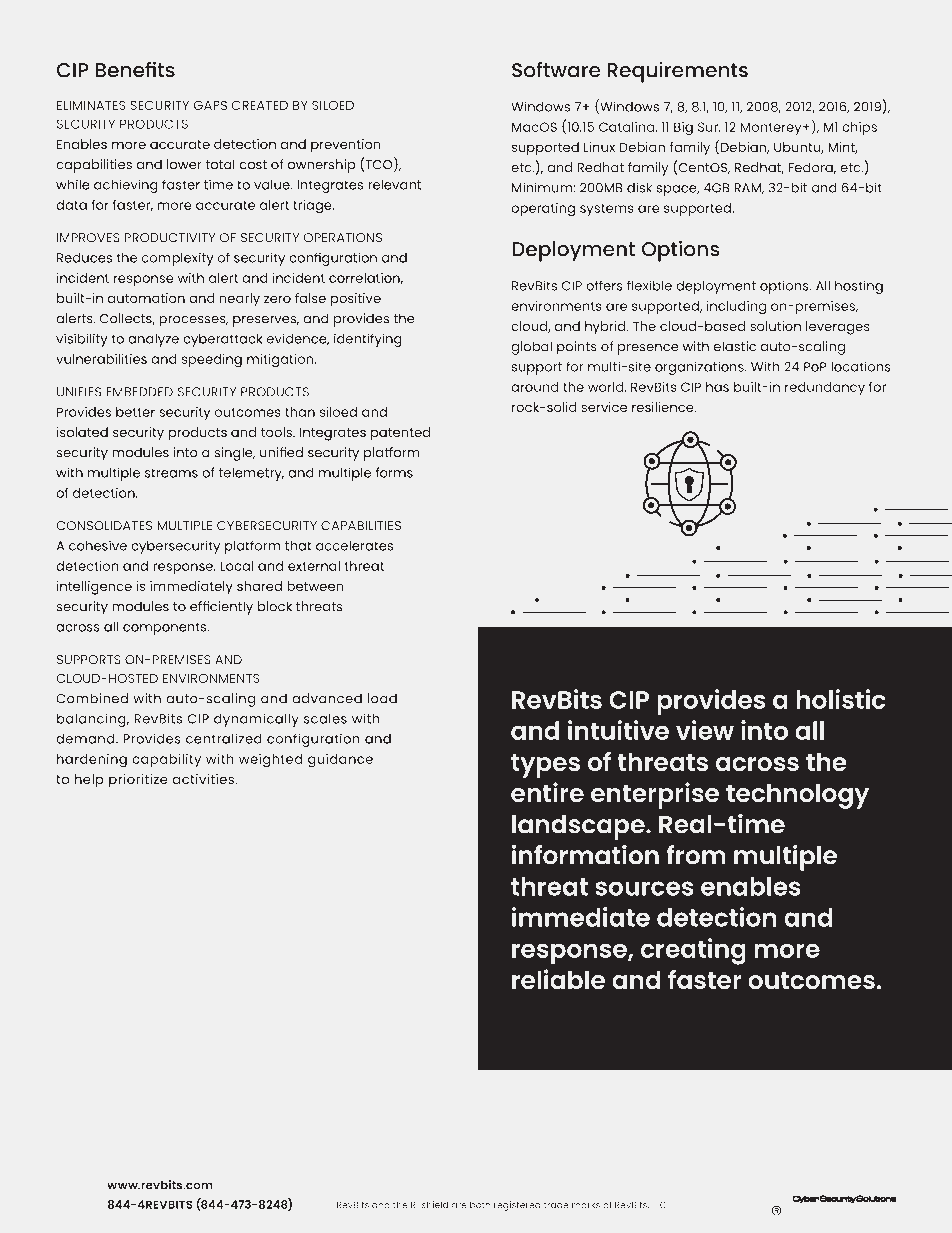  I want to click on registered, so click(517, 1206).
